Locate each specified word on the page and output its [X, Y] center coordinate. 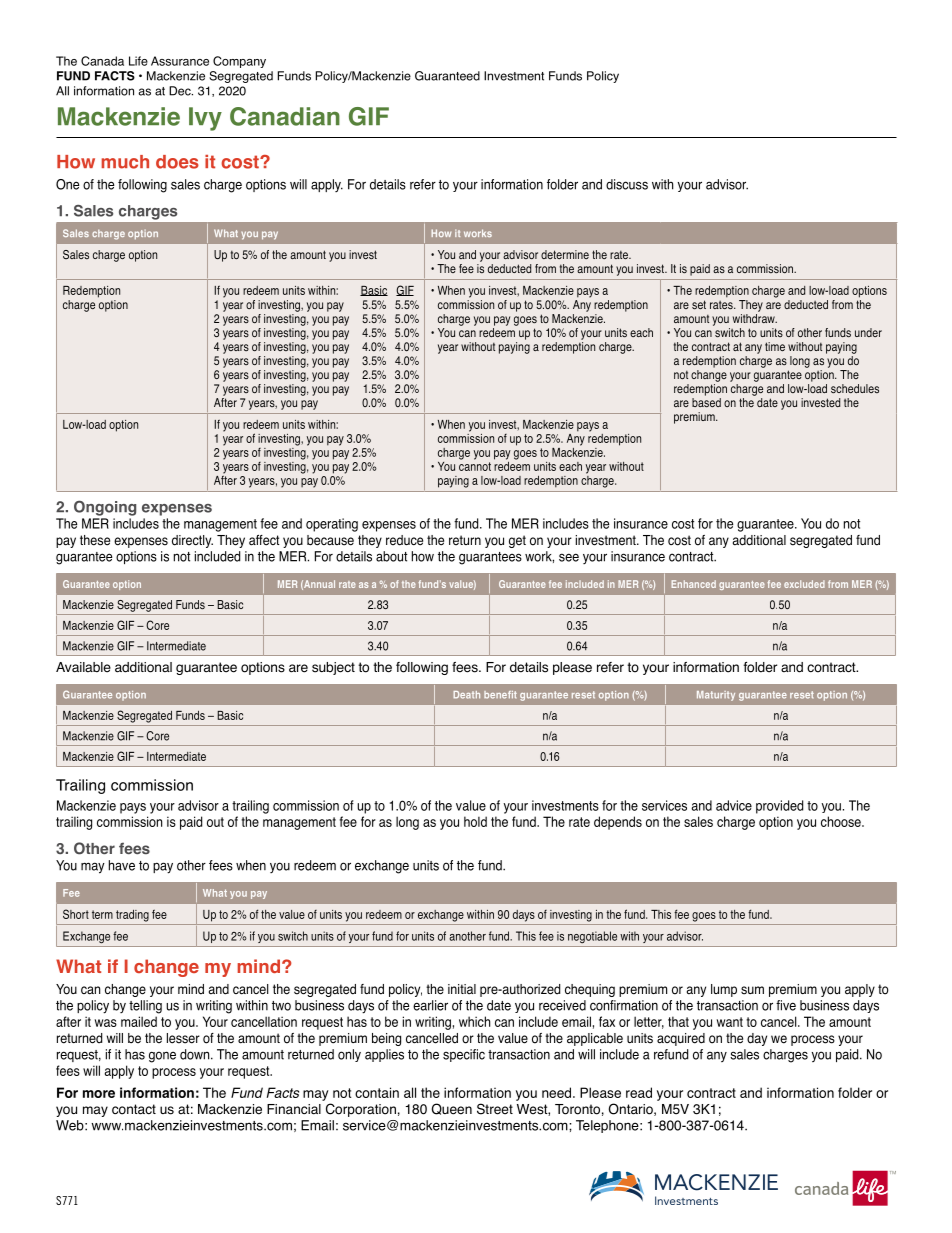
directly [192, 541]
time [775, 346]
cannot [475, 466]
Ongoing [105, 508]
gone [162, 1057]
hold [475, 821]
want [730, 1022]
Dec [181, 91]
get [517, 541]
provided [779, 807]
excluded [804, 584]
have [122, 865]
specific [464, 1055]
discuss [627, 184]
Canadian [285, 116]
